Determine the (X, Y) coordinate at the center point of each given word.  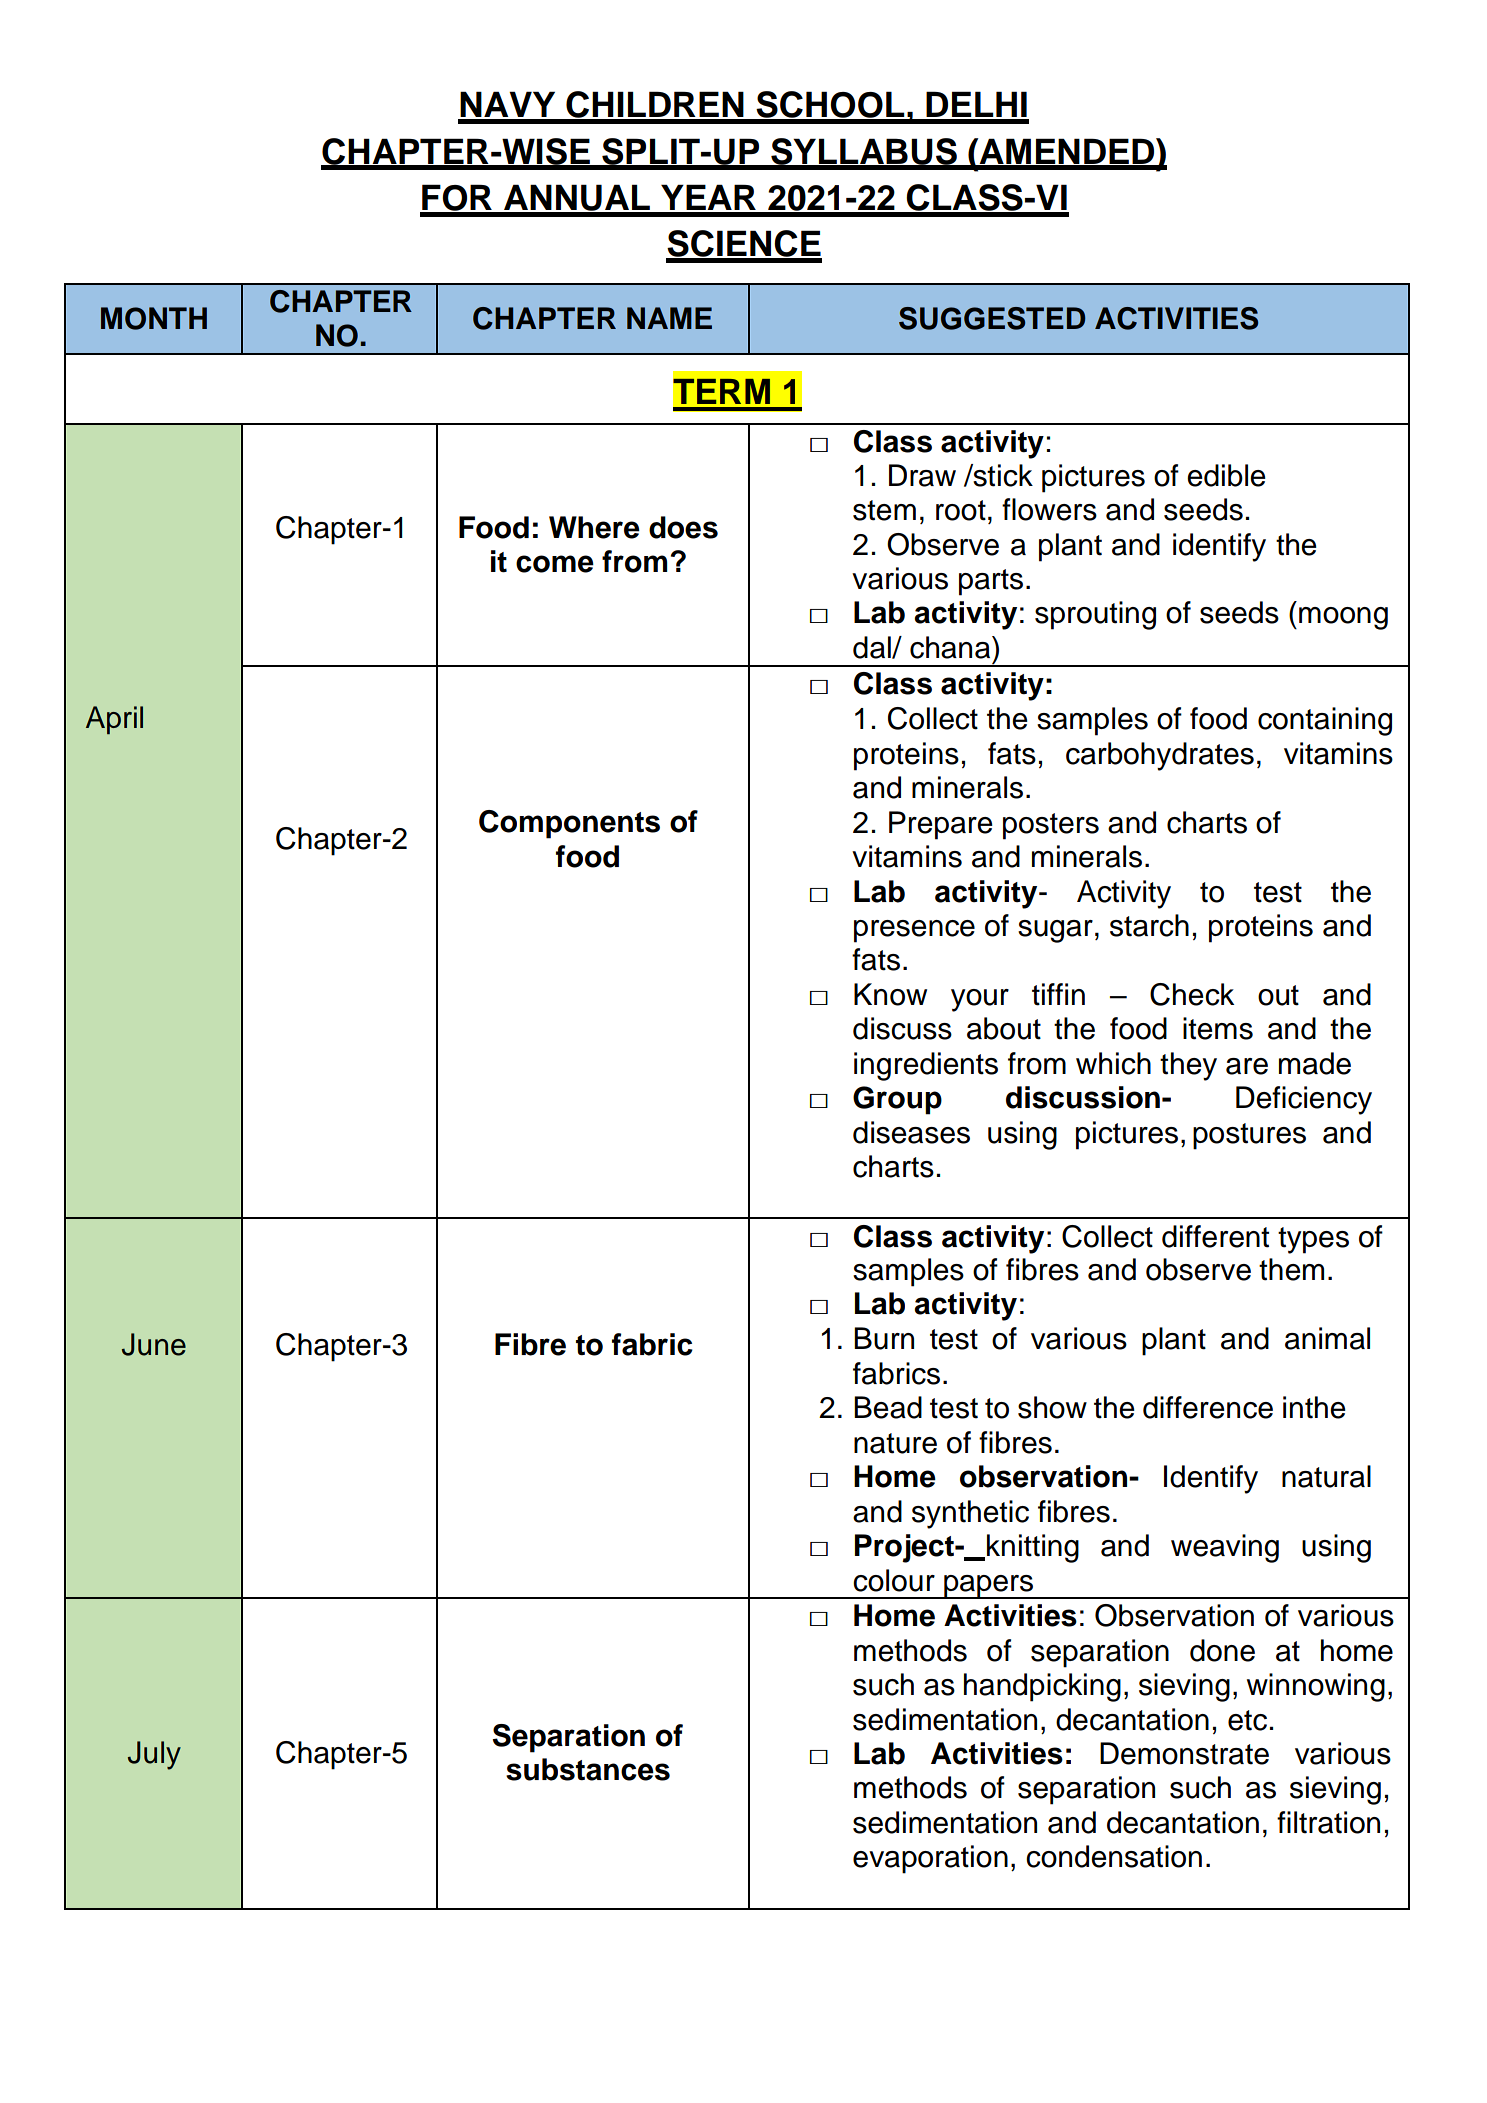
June (154, 1344)
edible (1226, 475)
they (1188, 1066)
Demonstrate (1184, 1753)
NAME (669, 318)
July (154, 1755)
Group (897, 1100)
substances (588, 1769)
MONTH (154, 318)
